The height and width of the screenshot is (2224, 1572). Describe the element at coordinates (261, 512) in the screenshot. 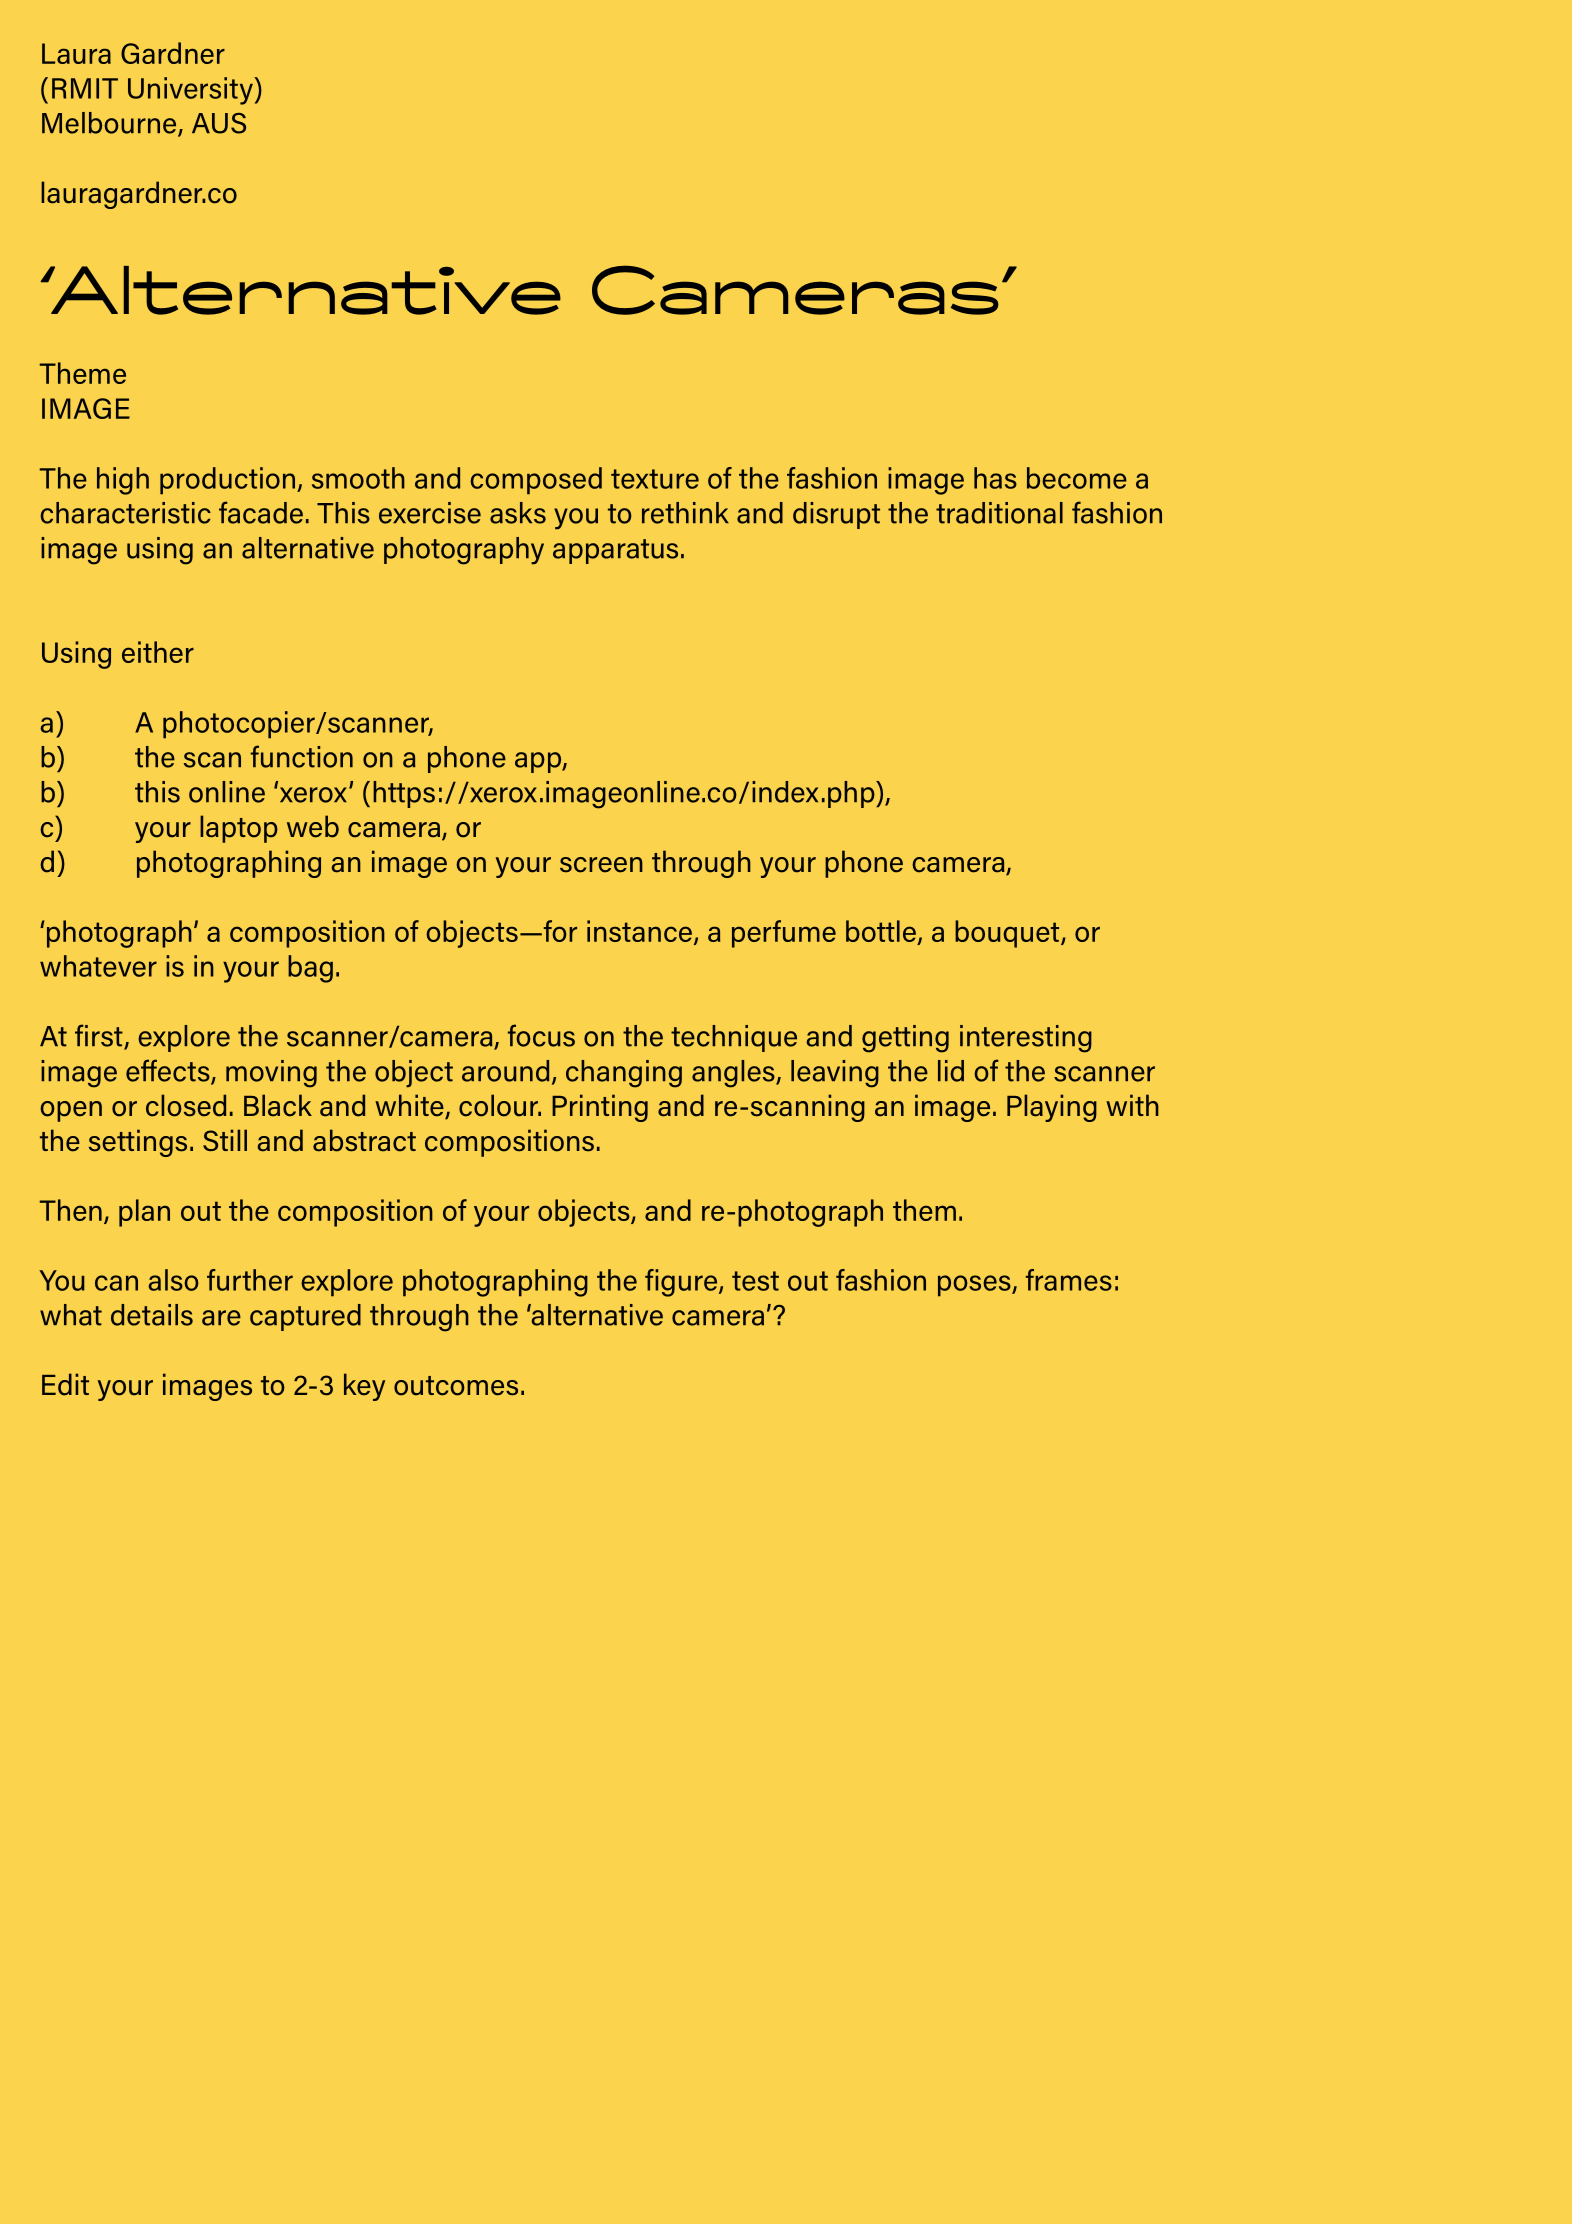

I see `facade` at that location.
